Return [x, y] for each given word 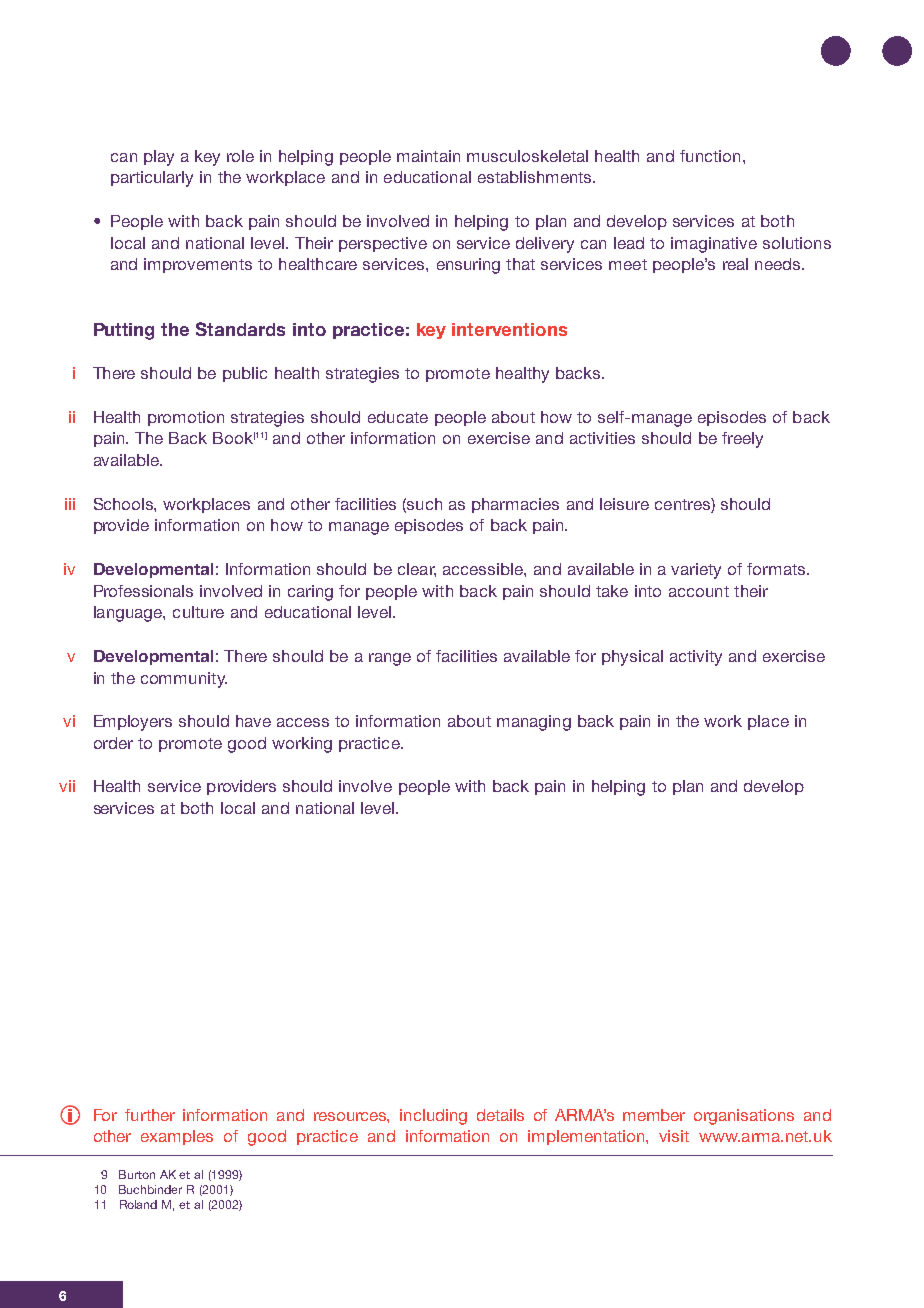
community [184, 680]
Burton [137, 1174]
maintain [428, 156]
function [710, 156]
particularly [152, 179]
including [433, 1117]
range [390, 659]
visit [674, 1136]
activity [696, 658]
